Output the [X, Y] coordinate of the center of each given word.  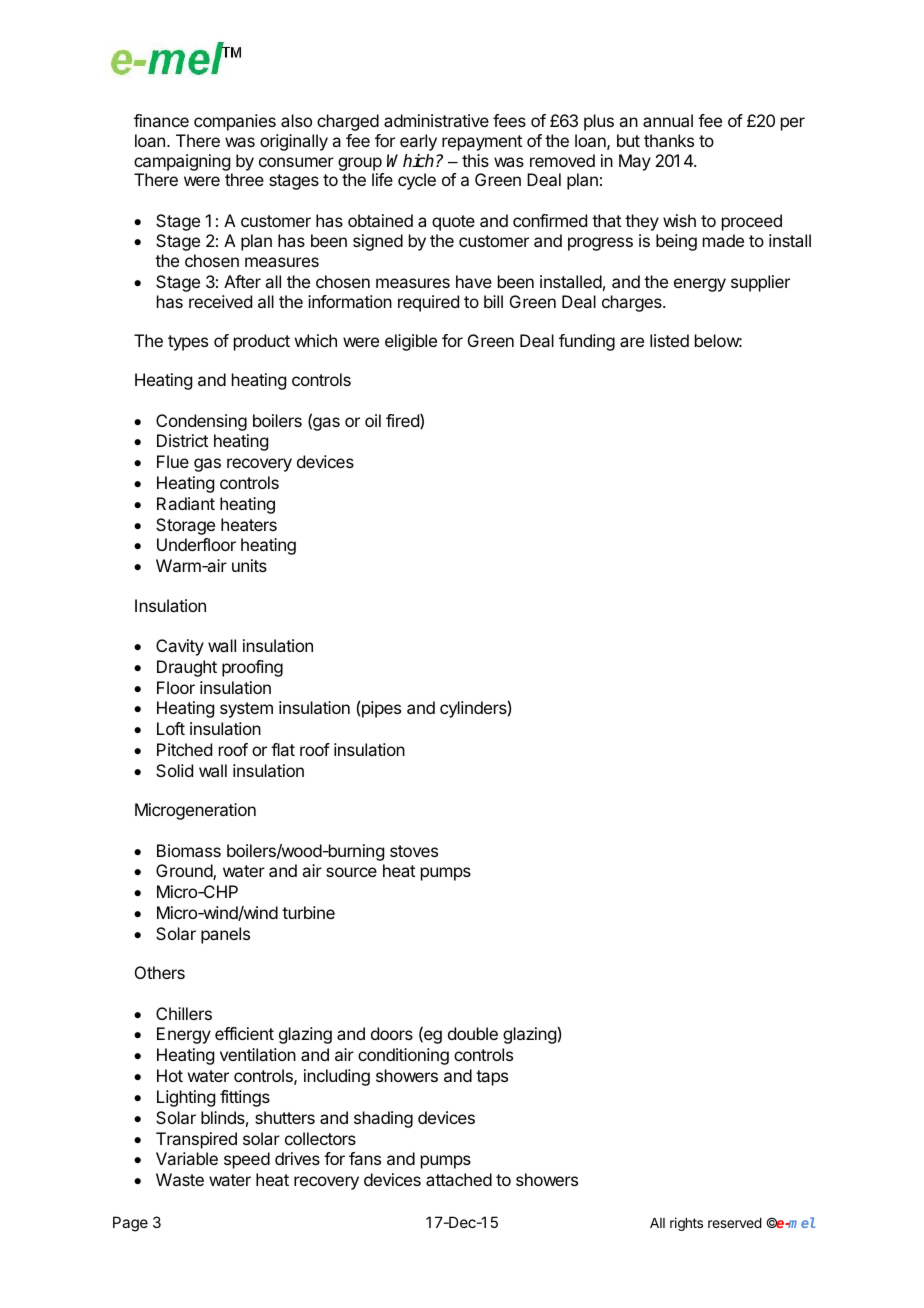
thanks [669, 140]
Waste [180, 1179]
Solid [174, 770]
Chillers [184, 1013]
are [632, 342]
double [473, 1033]
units [249, 565]
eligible [411, 342]
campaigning [182, 162]
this [475, 160]
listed [669, 340]
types [188, 343]
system [246, 710]
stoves [414, 851]
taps [492, 1078]
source [351, 872]
